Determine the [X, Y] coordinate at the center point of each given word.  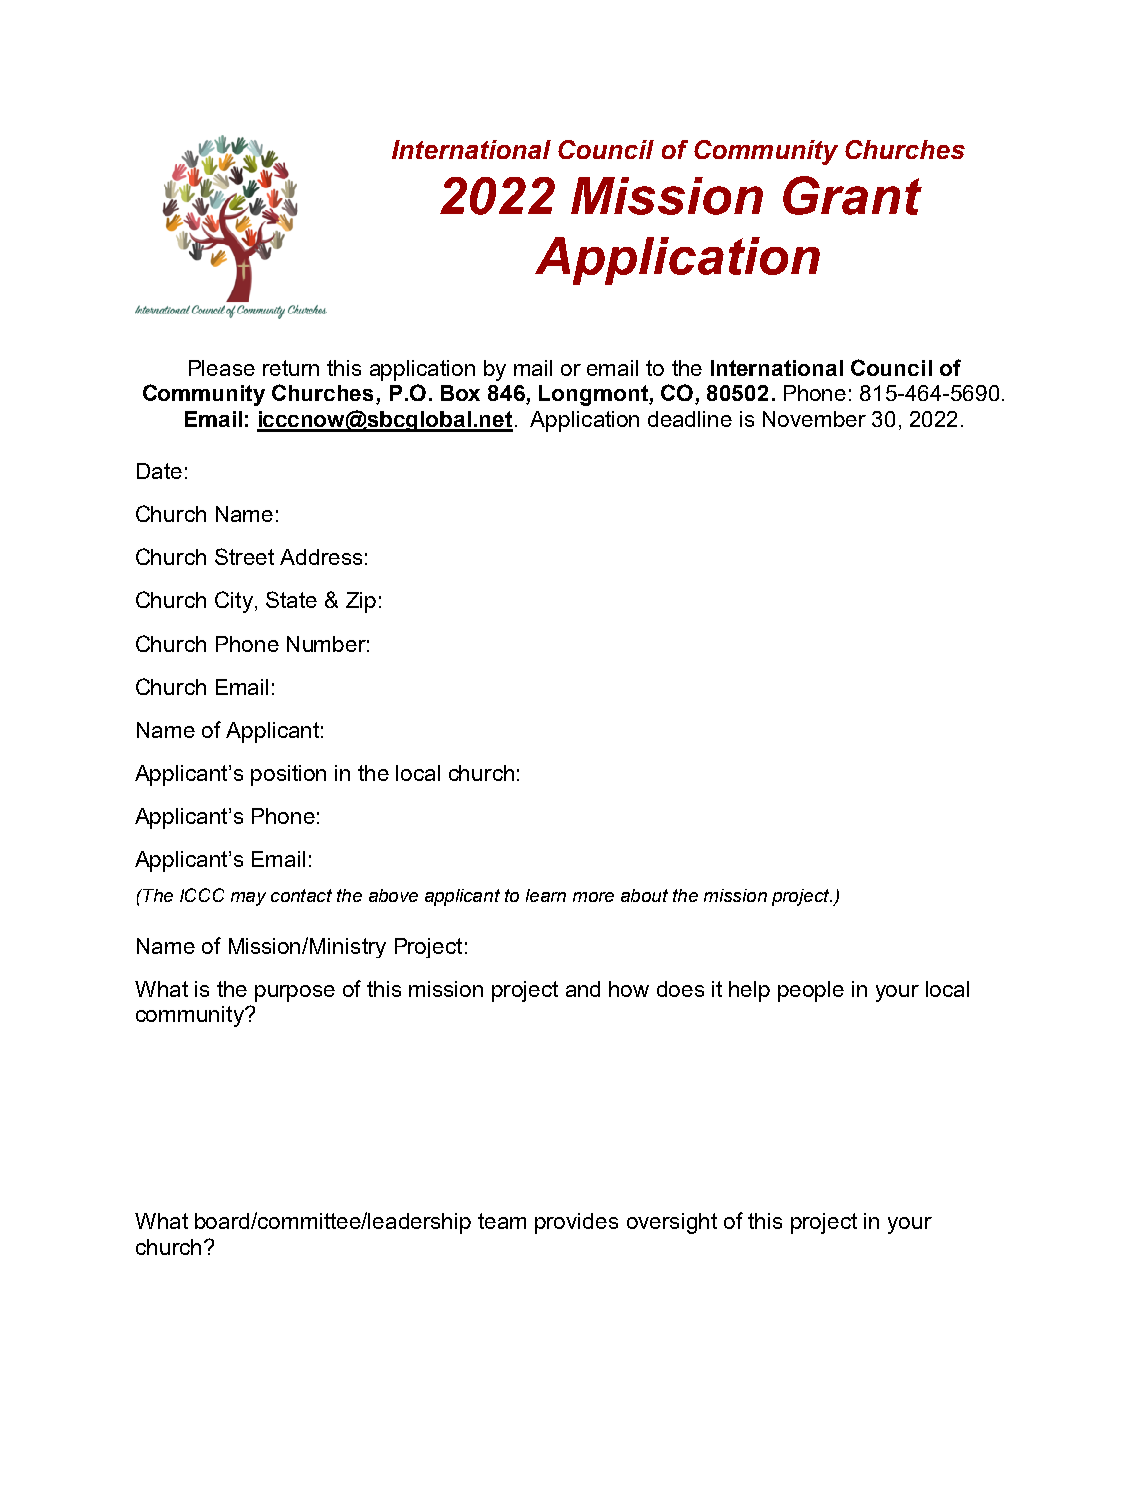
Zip [361, 602]
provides [576, 1223]
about [644, 895]
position [288, 775]
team [502, 1221]
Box [460, 393]
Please [222, 368]
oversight [672, 1223]
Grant [852, 195]
